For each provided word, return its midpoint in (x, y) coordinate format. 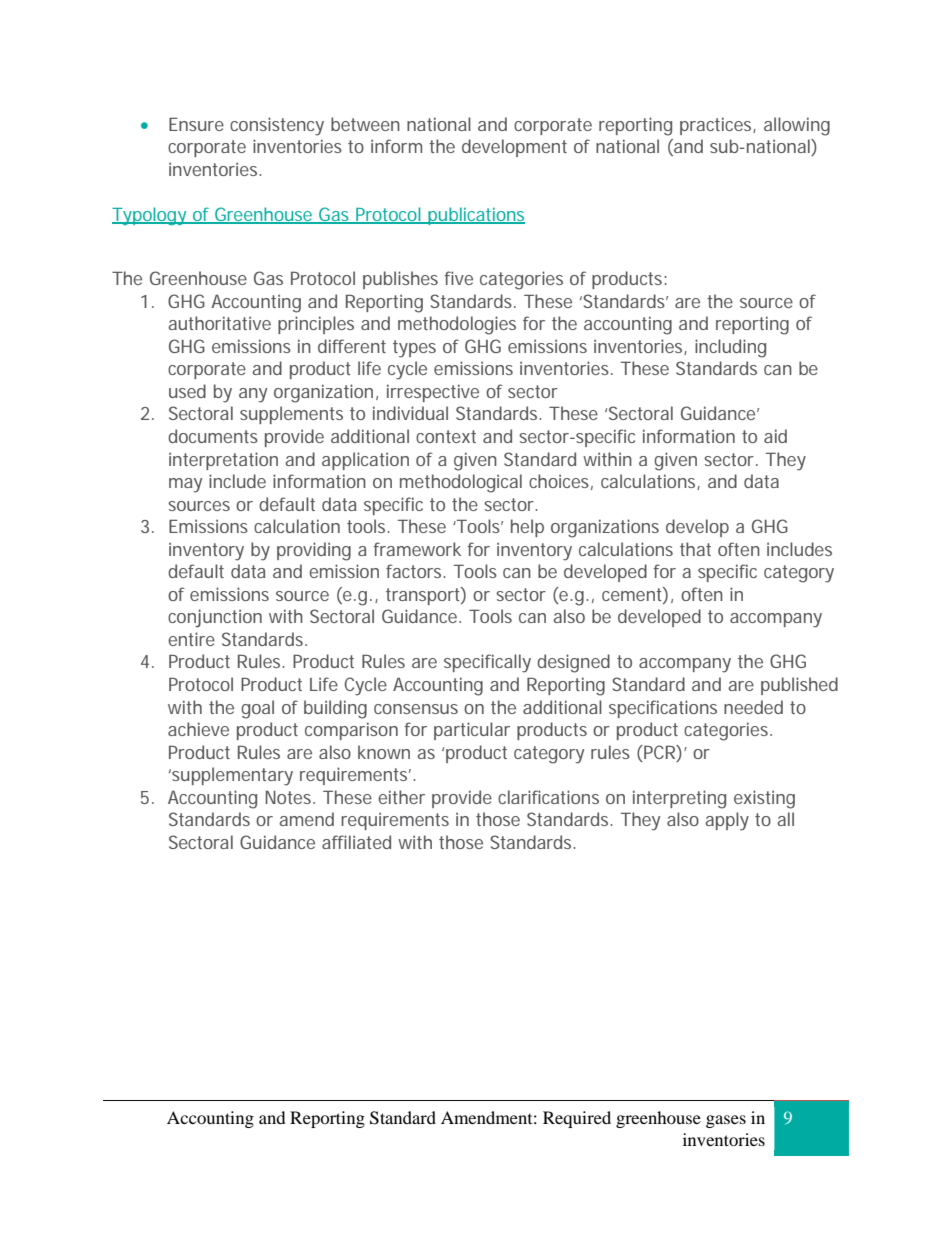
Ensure (196, 124)
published (799, 686)
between (365, 124)
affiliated (356, 842)
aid (775, 436)
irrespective (433, 393)
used (187, 391)
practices (718, 126)
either (401, 797)
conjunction (215, 618)
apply (727, 821)
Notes (290, 797)
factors (415, 571)
